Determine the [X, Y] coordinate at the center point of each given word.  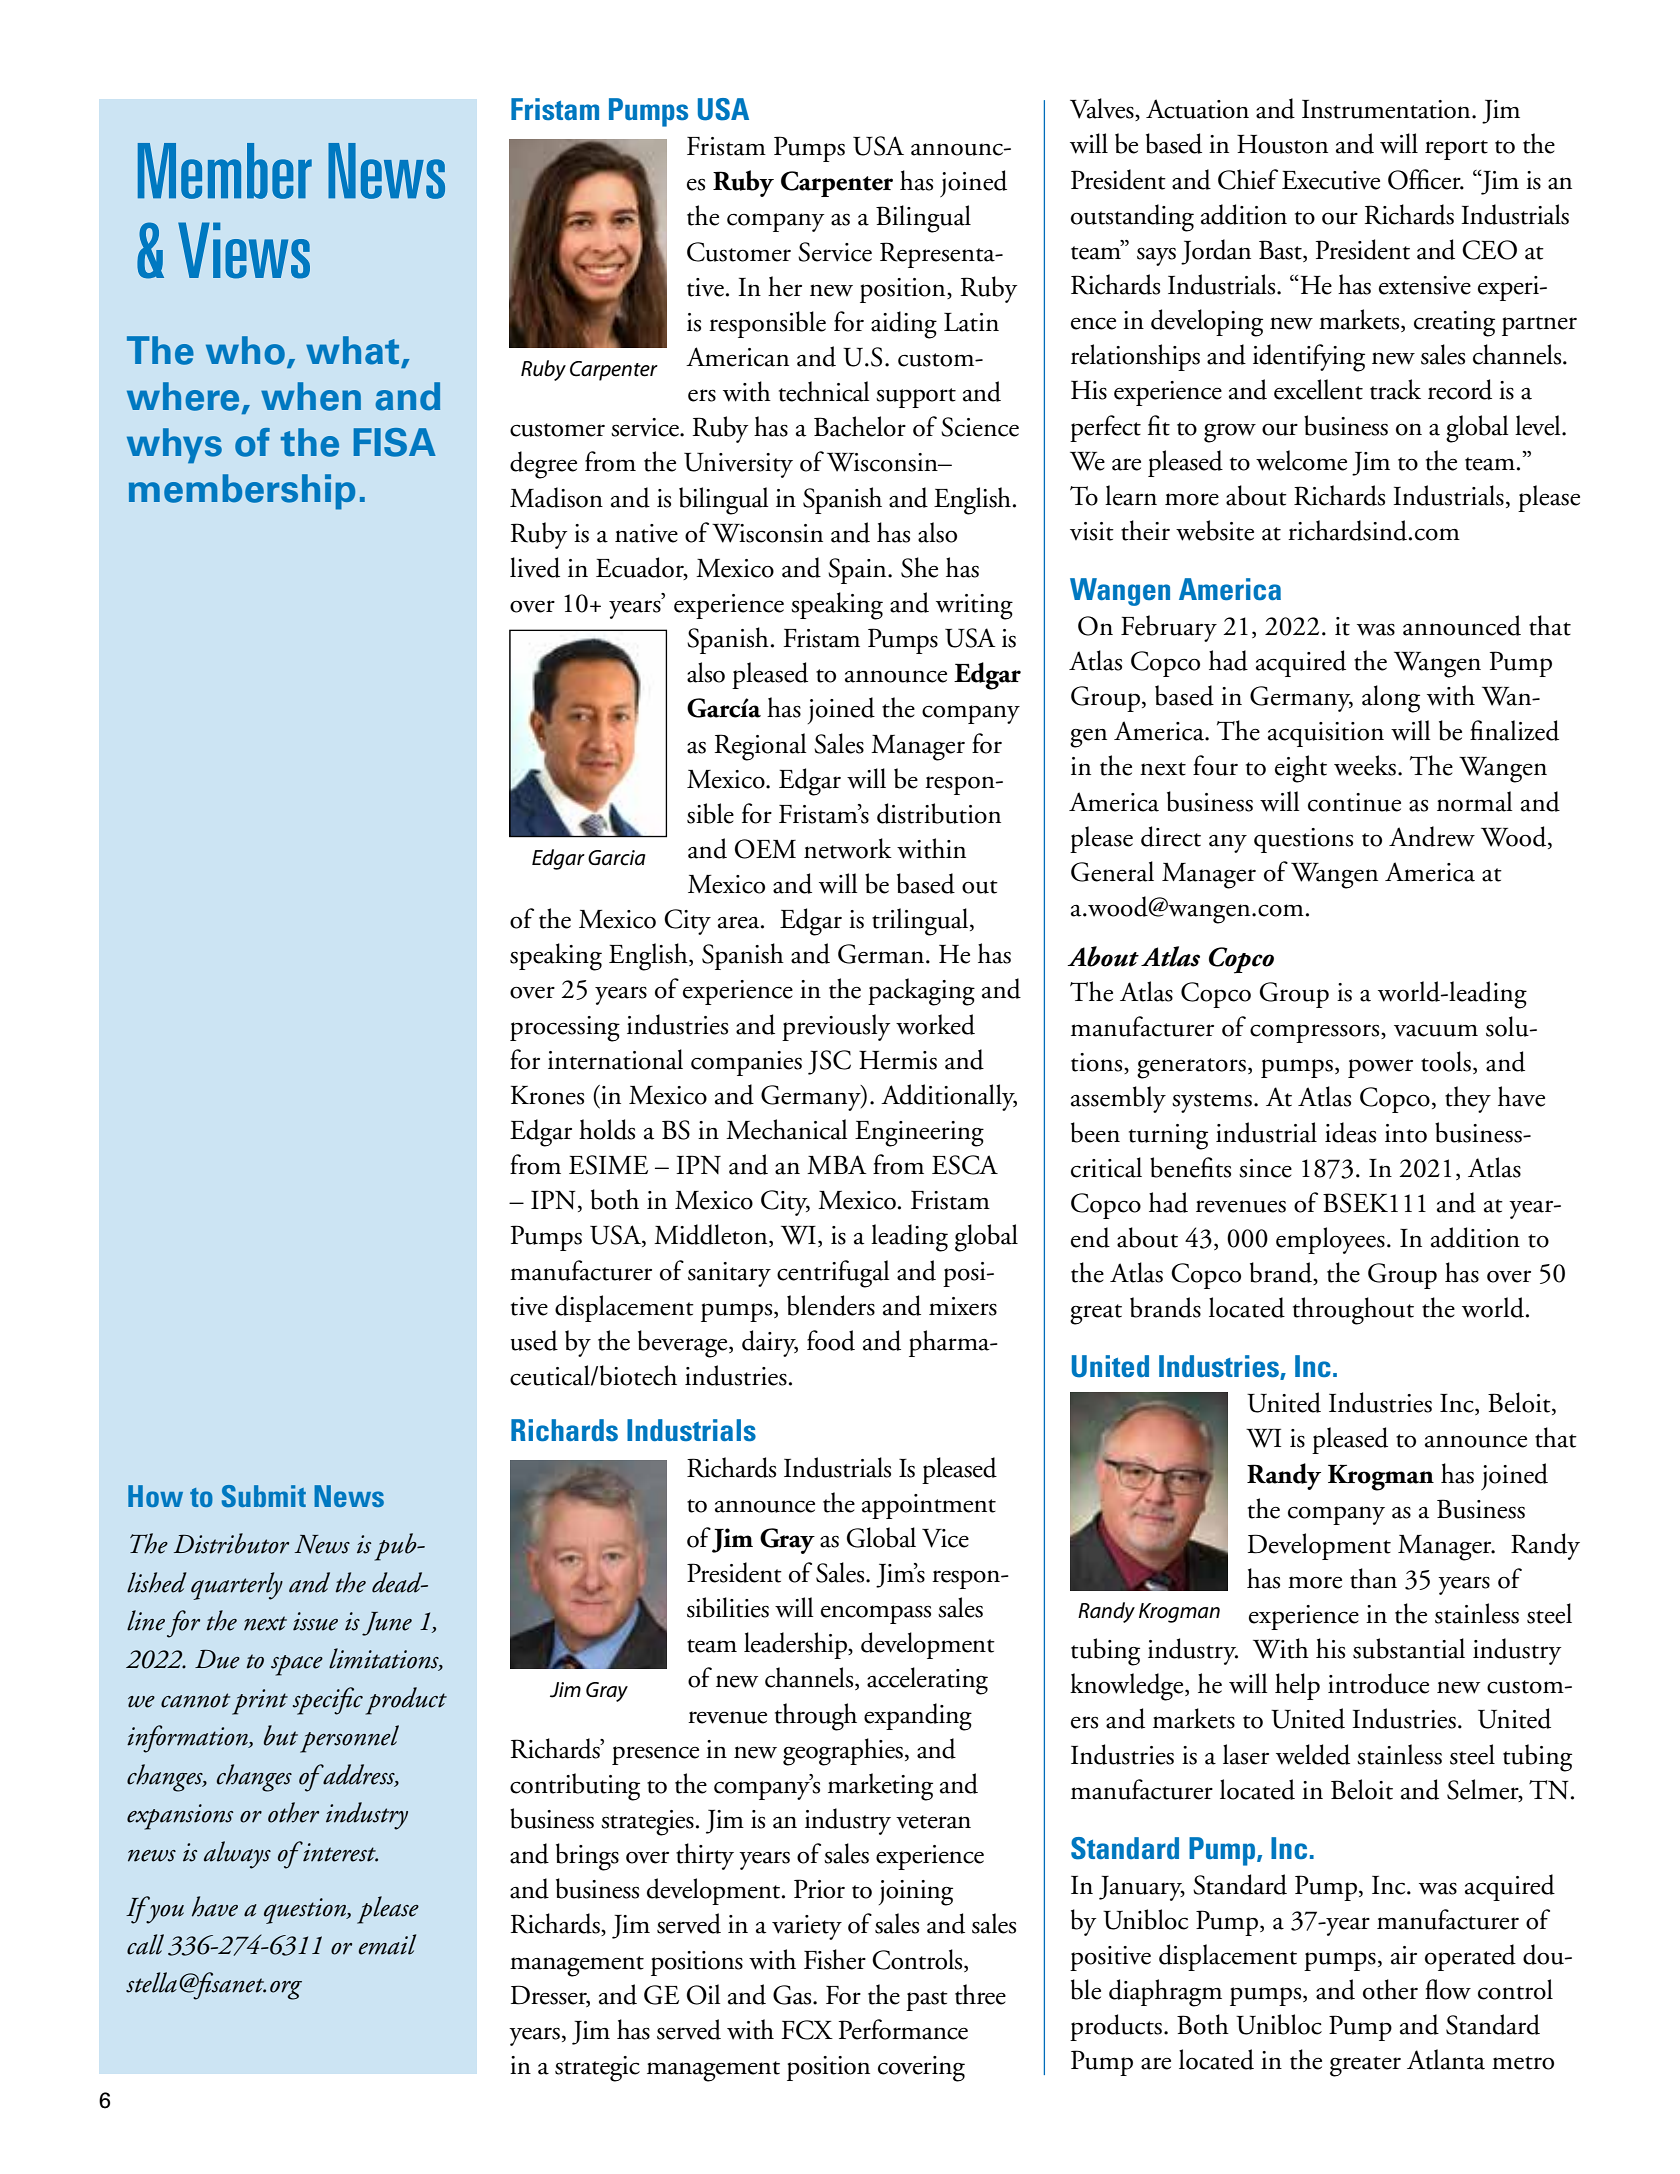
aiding [904, 325]
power [1380, 1068]
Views [244, 250]
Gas [793, 1995]
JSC [829, 1062]
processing [565, 1029]
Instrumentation [1387, 109]
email [387, 1944]
